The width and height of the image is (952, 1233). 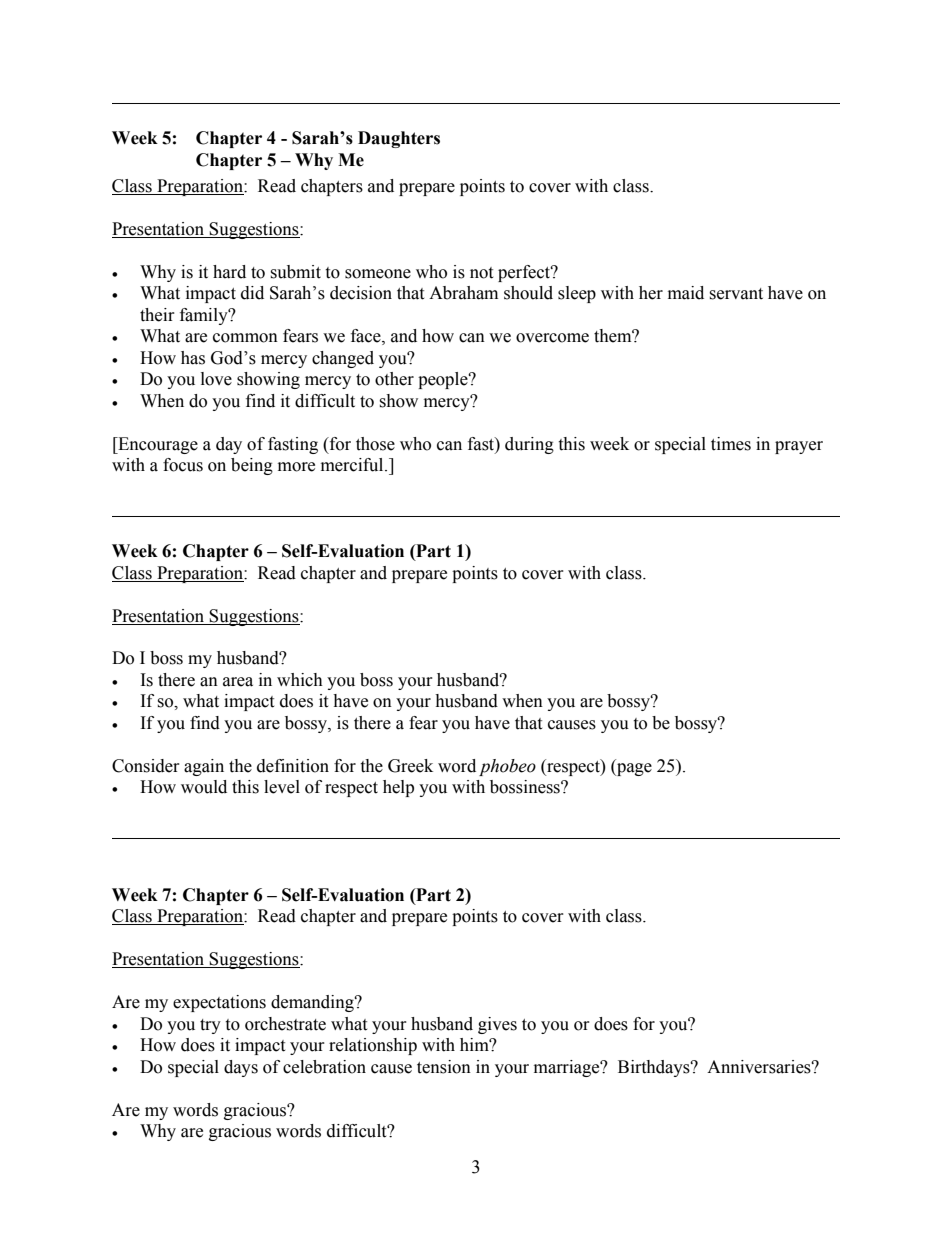 I want to click on servant, so click(x=736, y=294).
